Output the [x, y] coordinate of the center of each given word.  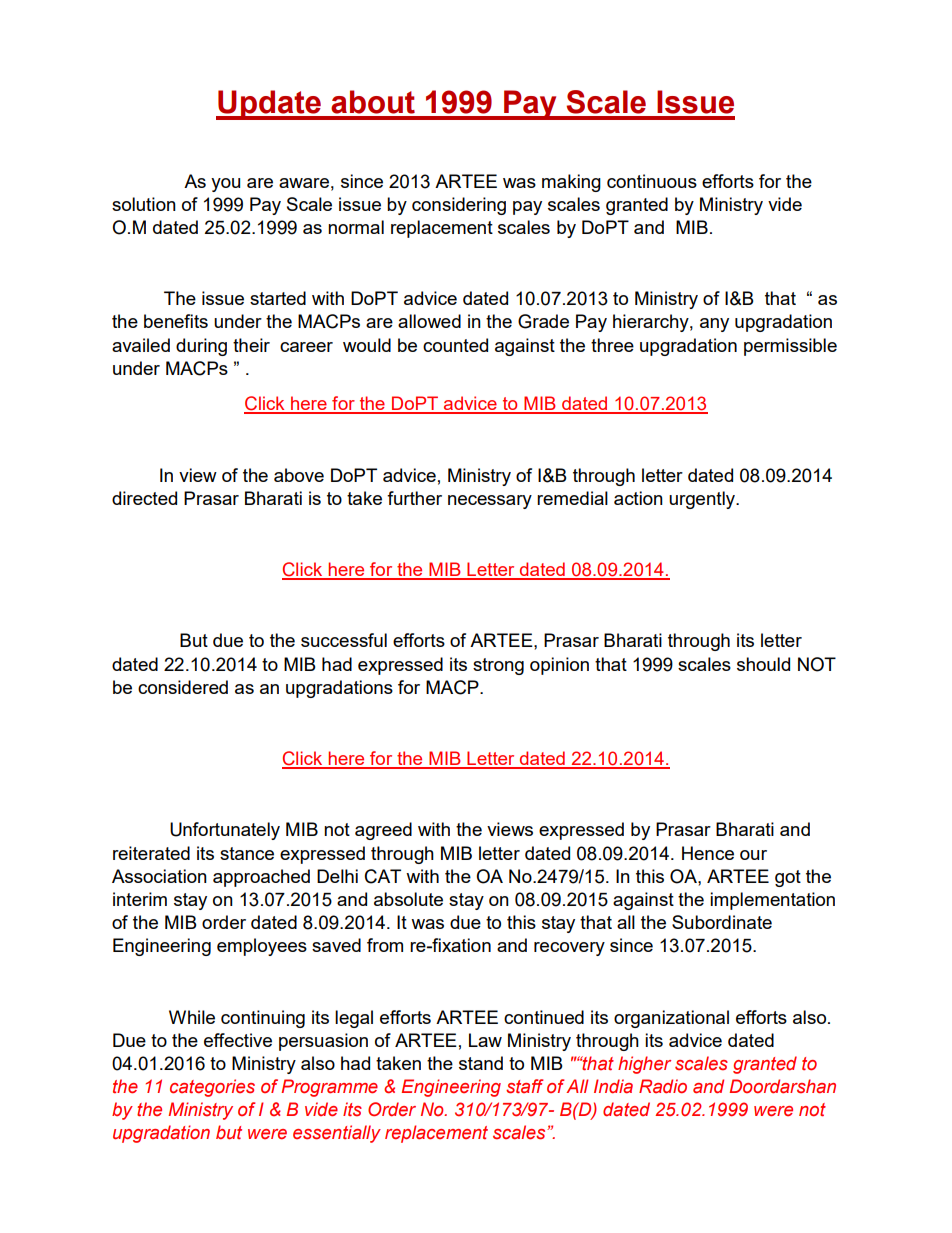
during [201, 347]
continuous [652, 181]
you [225, 185]
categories [212, 1088]
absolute [408, 899]
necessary [490, 502]
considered [183, 687]
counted [455, 345]
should [763, 664]
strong [498, 666]
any [714, 325]
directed [144, 498]
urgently [703, 500]
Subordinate [722, 922]
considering [459, 206]
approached [261, 878]
